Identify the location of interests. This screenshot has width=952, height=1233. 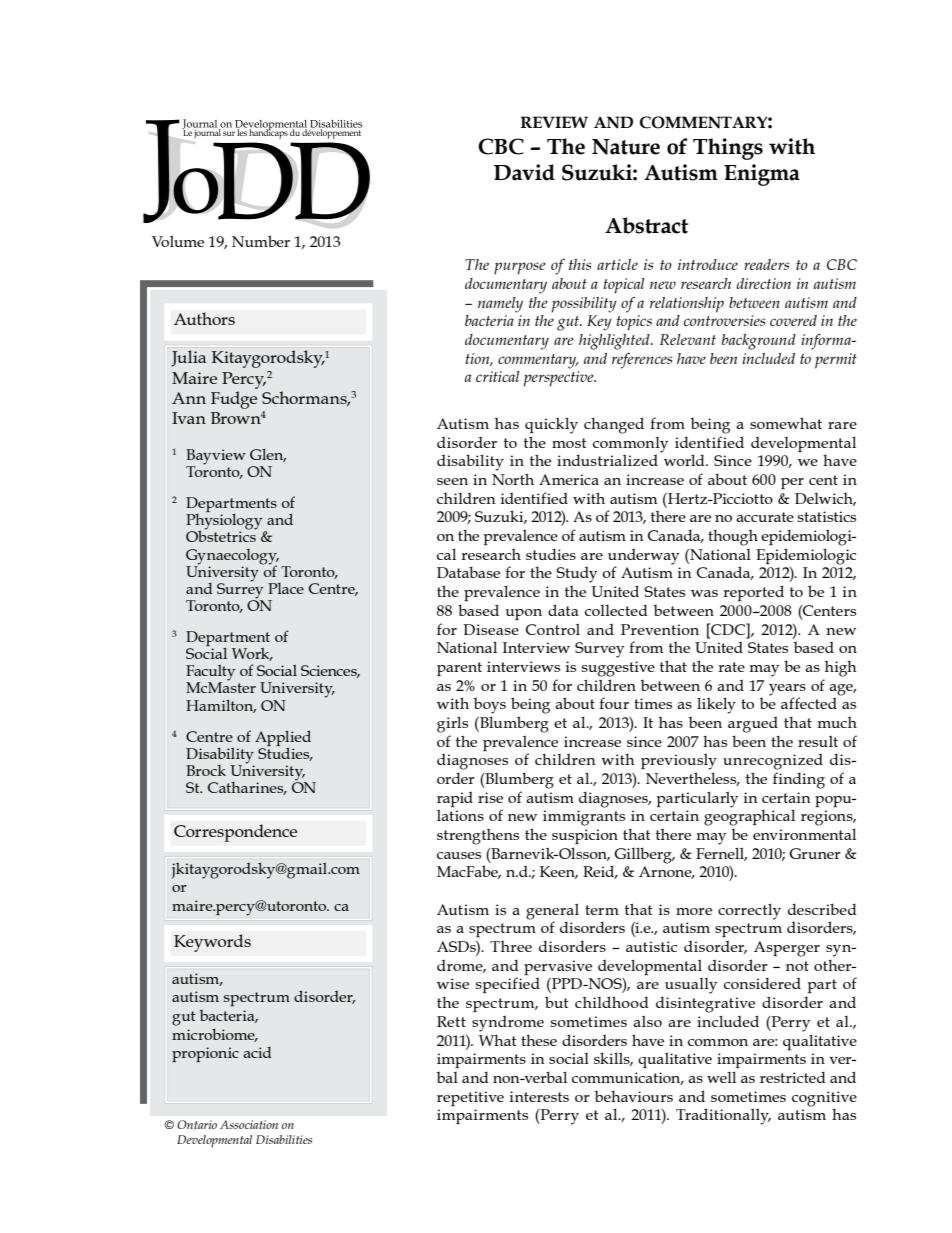
(539, 1096).
